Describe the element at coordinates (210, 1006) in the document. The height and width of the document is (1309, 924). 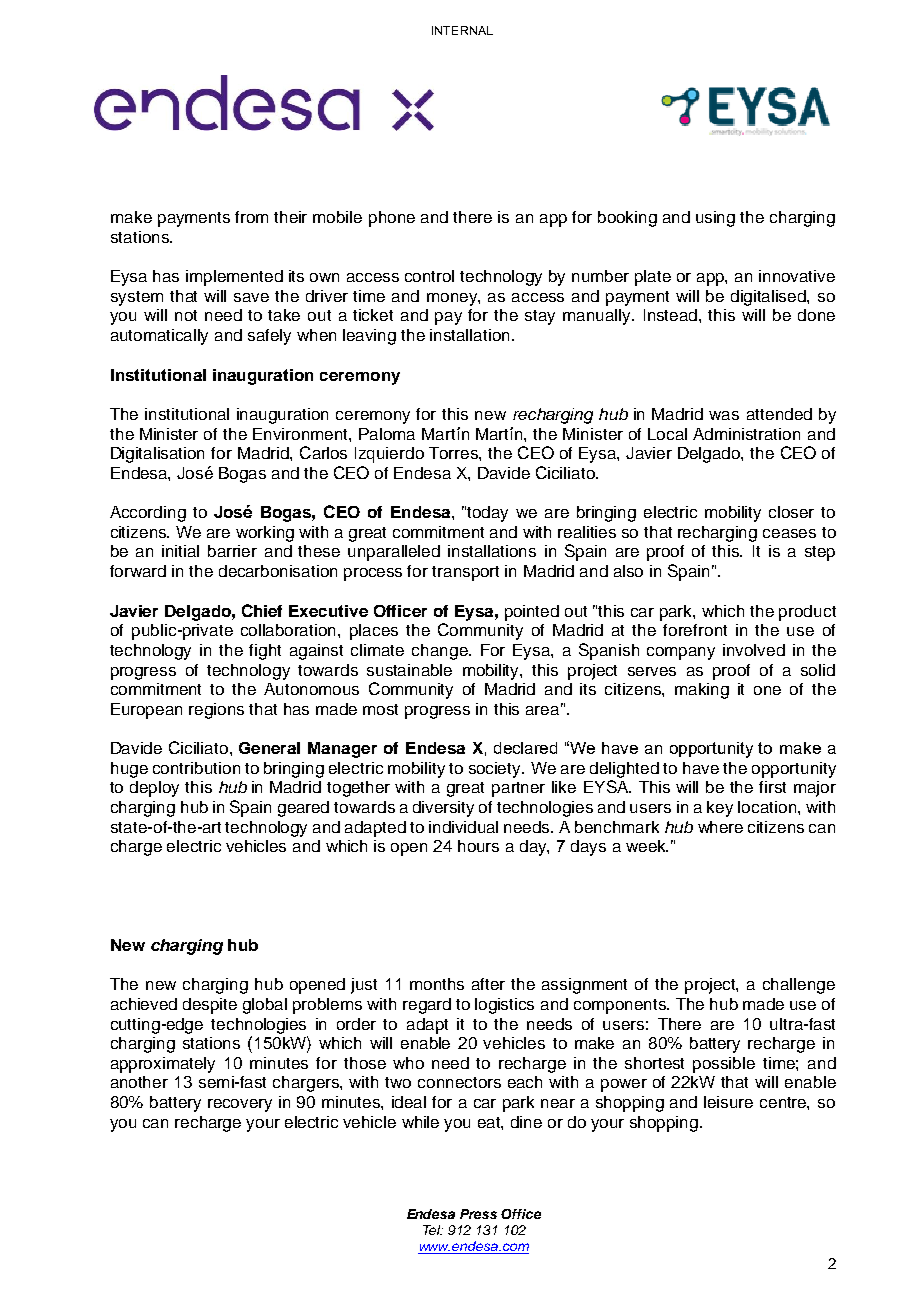
I see `despite` at that location.
